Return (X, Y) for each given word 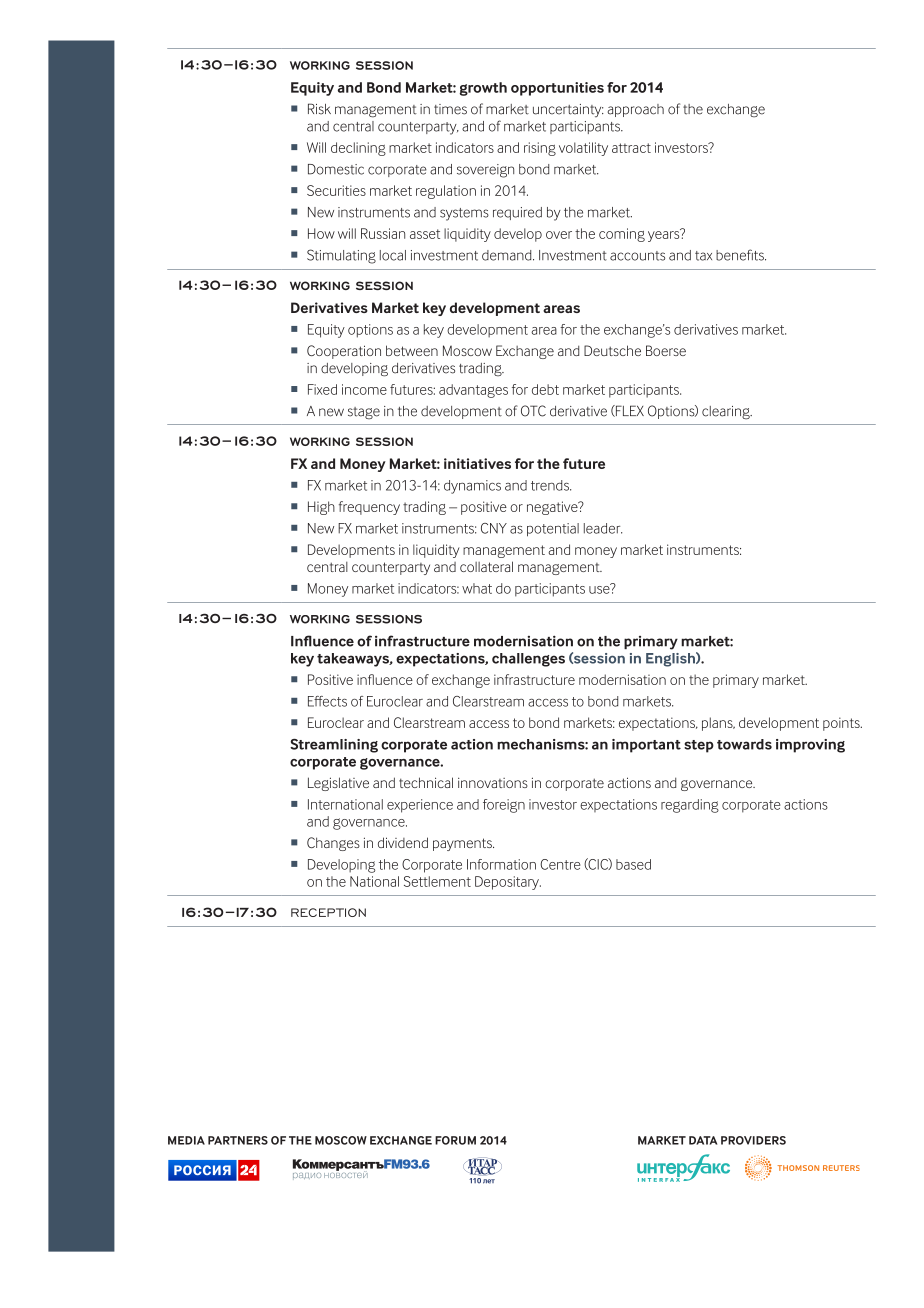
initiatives (477, 463)
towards (744, 744)
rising (540, 149)
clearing (727, 413)
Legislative (338, 784)
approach (636, 110)
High (321, 508)
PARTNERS (238, 1140)
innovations (493, 782)
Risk (319, 109)
